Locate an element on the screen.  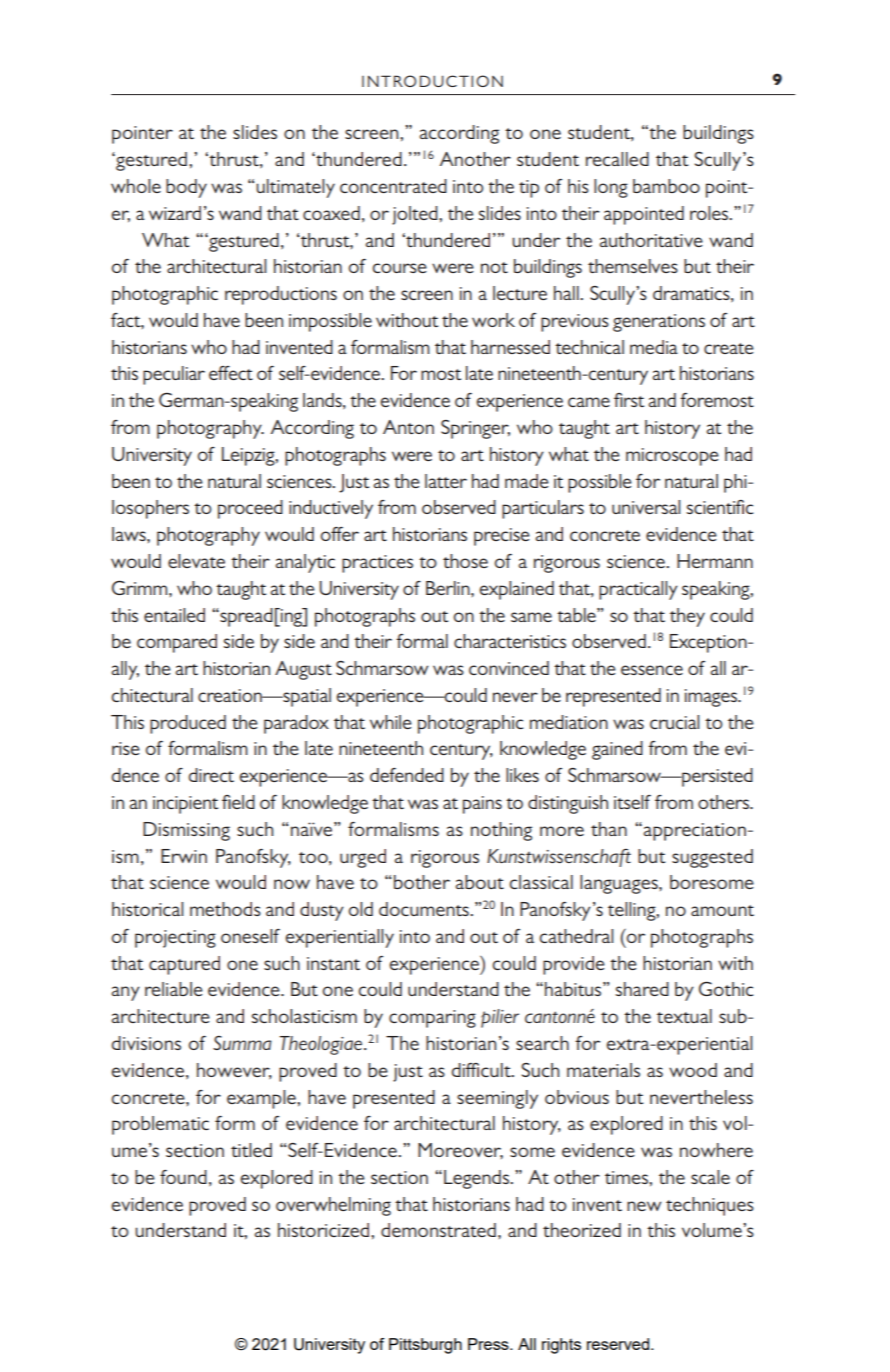
direct is located at coordinates (211, 775).
